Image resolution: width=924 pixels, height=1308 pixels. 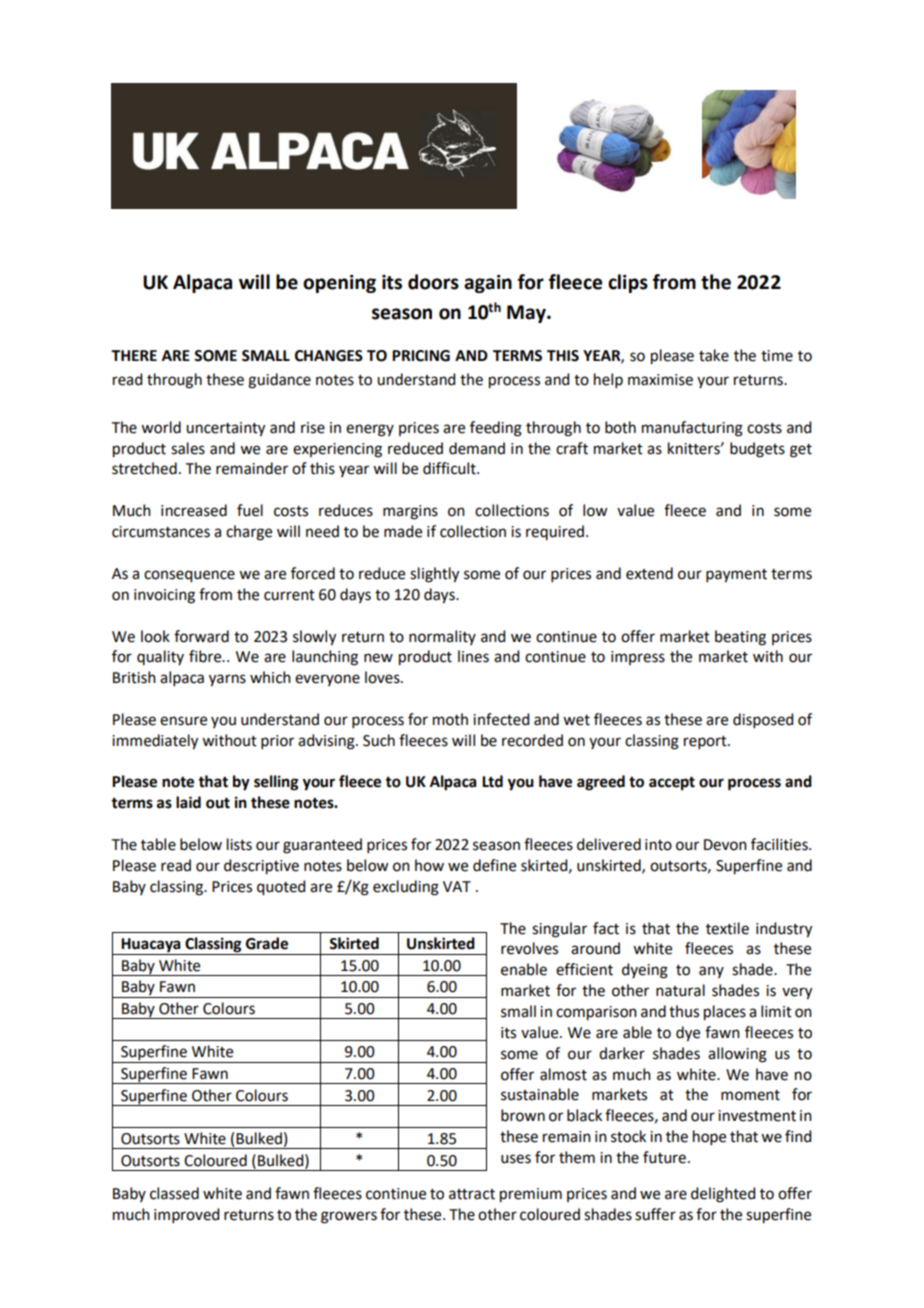 I want to click on take, so click(x=714, y=355).
